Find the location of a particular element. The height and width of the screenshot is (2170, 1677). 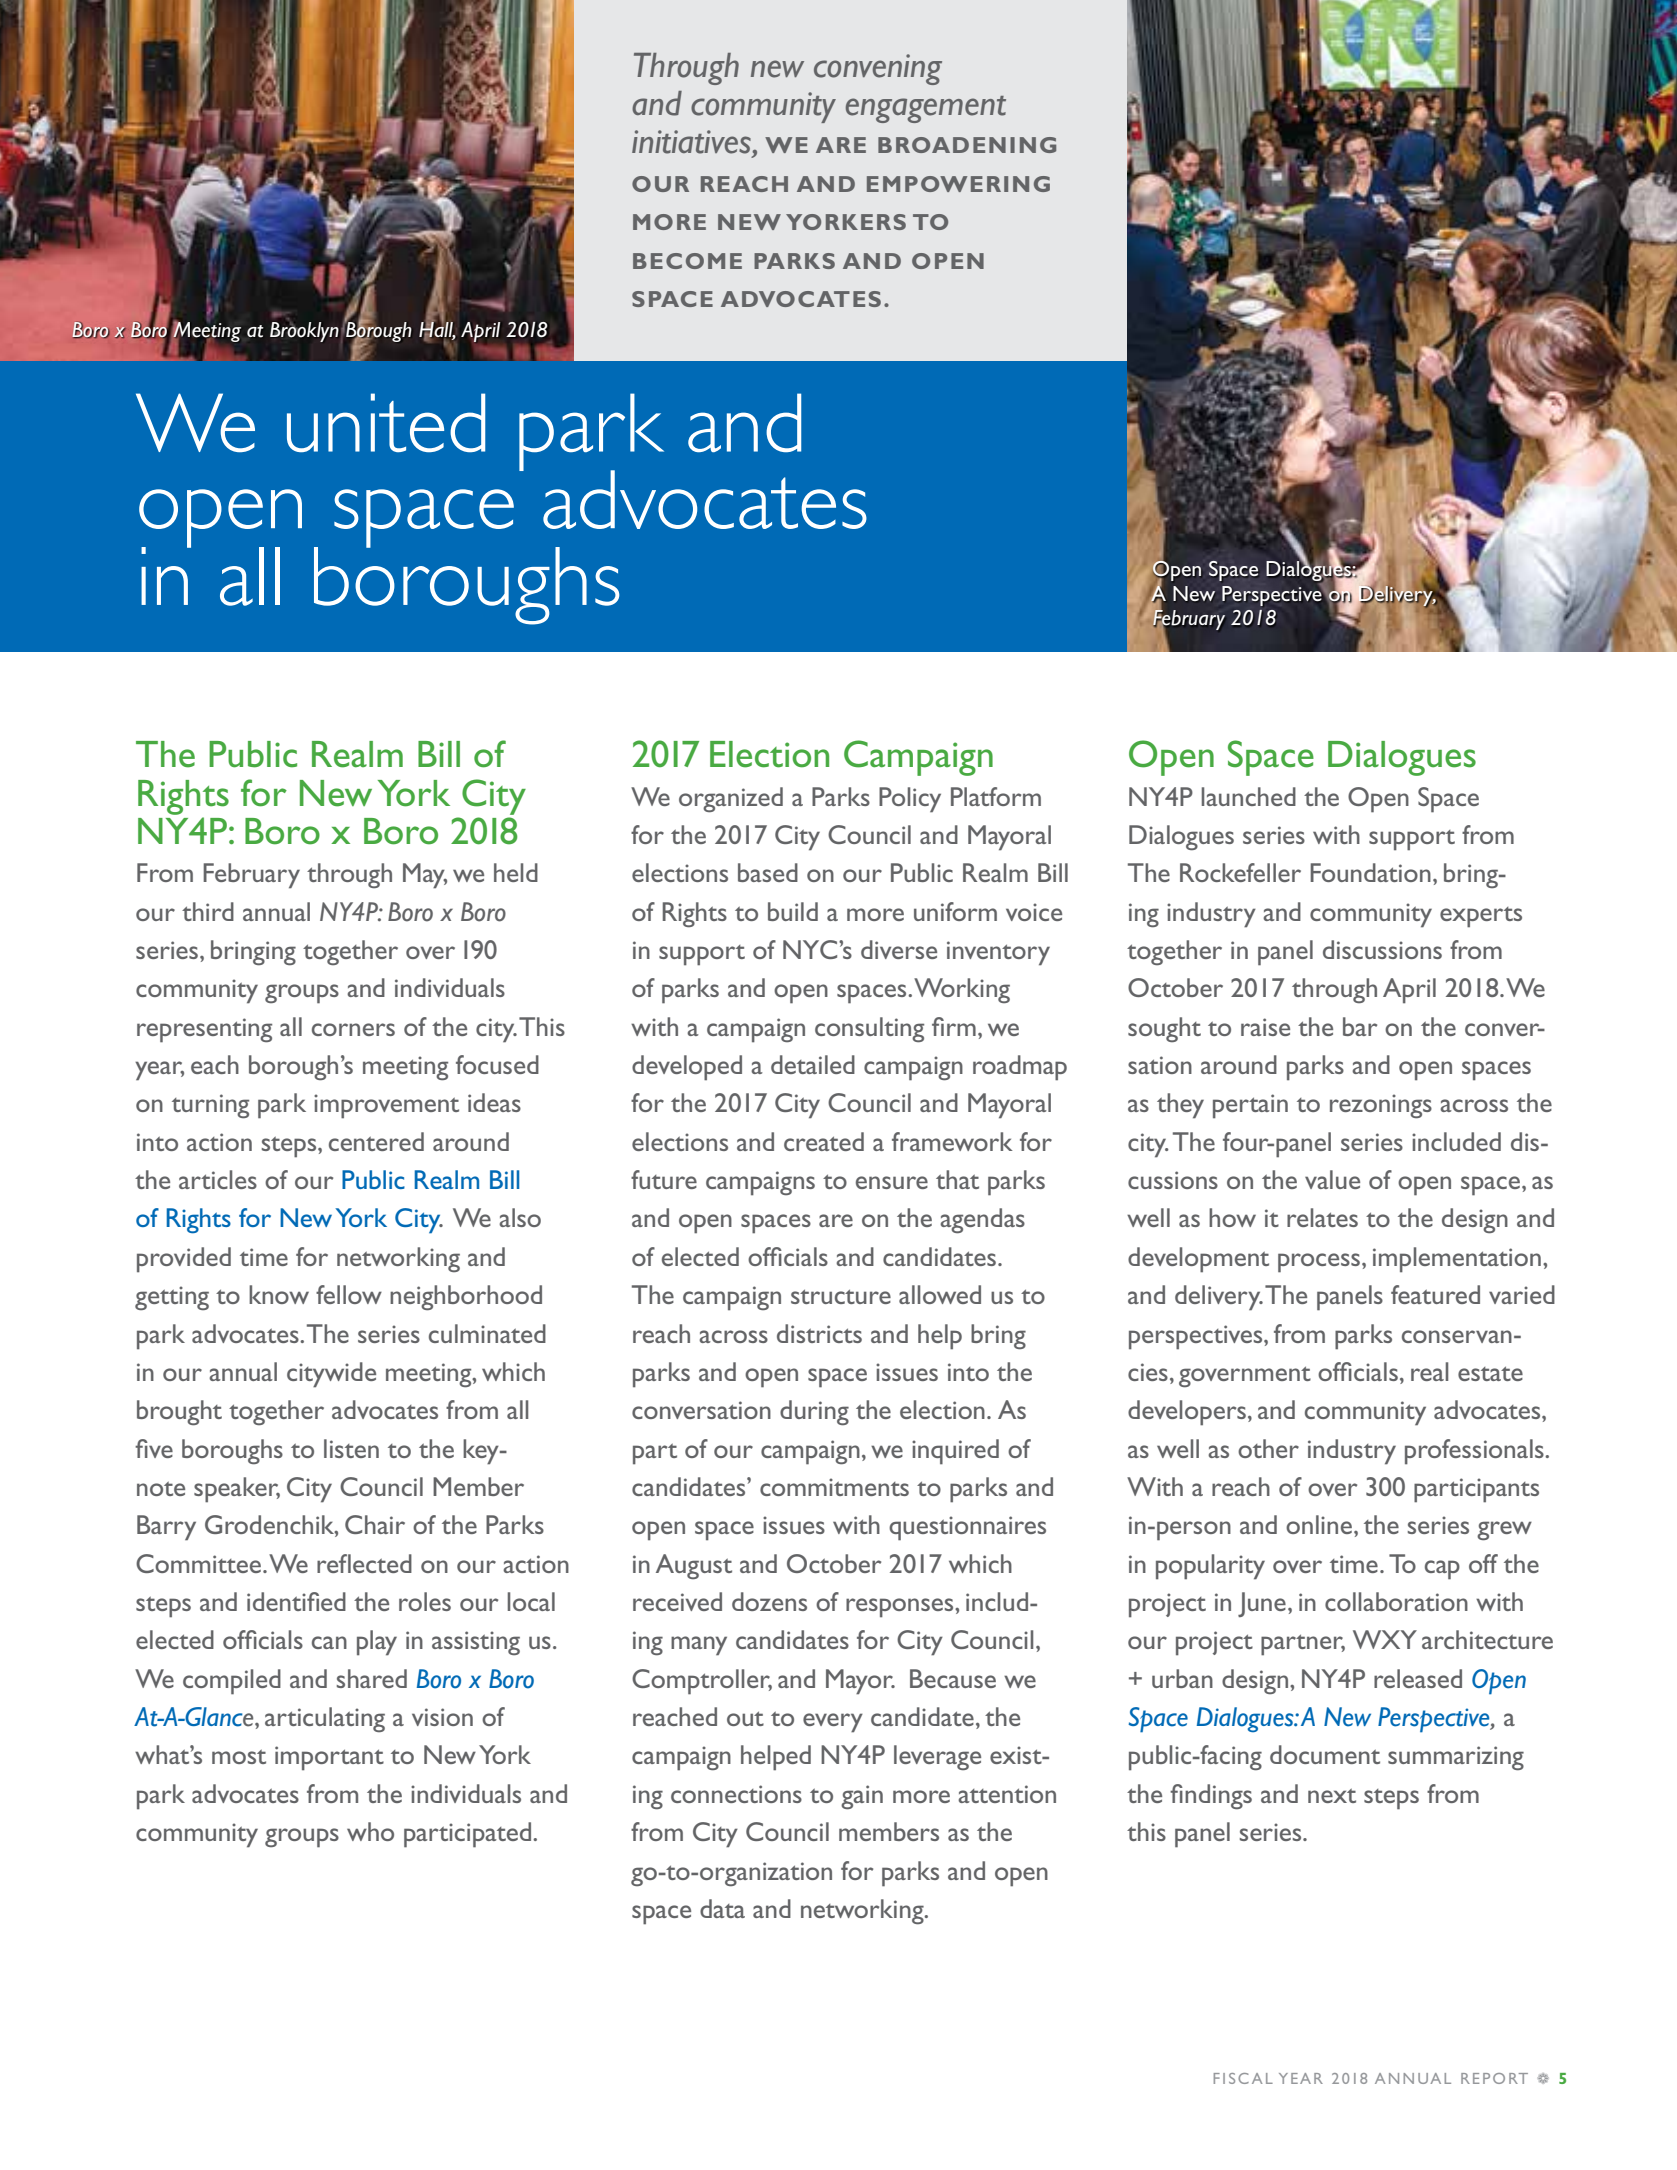

engagement is located at coordinates (926, 109).
